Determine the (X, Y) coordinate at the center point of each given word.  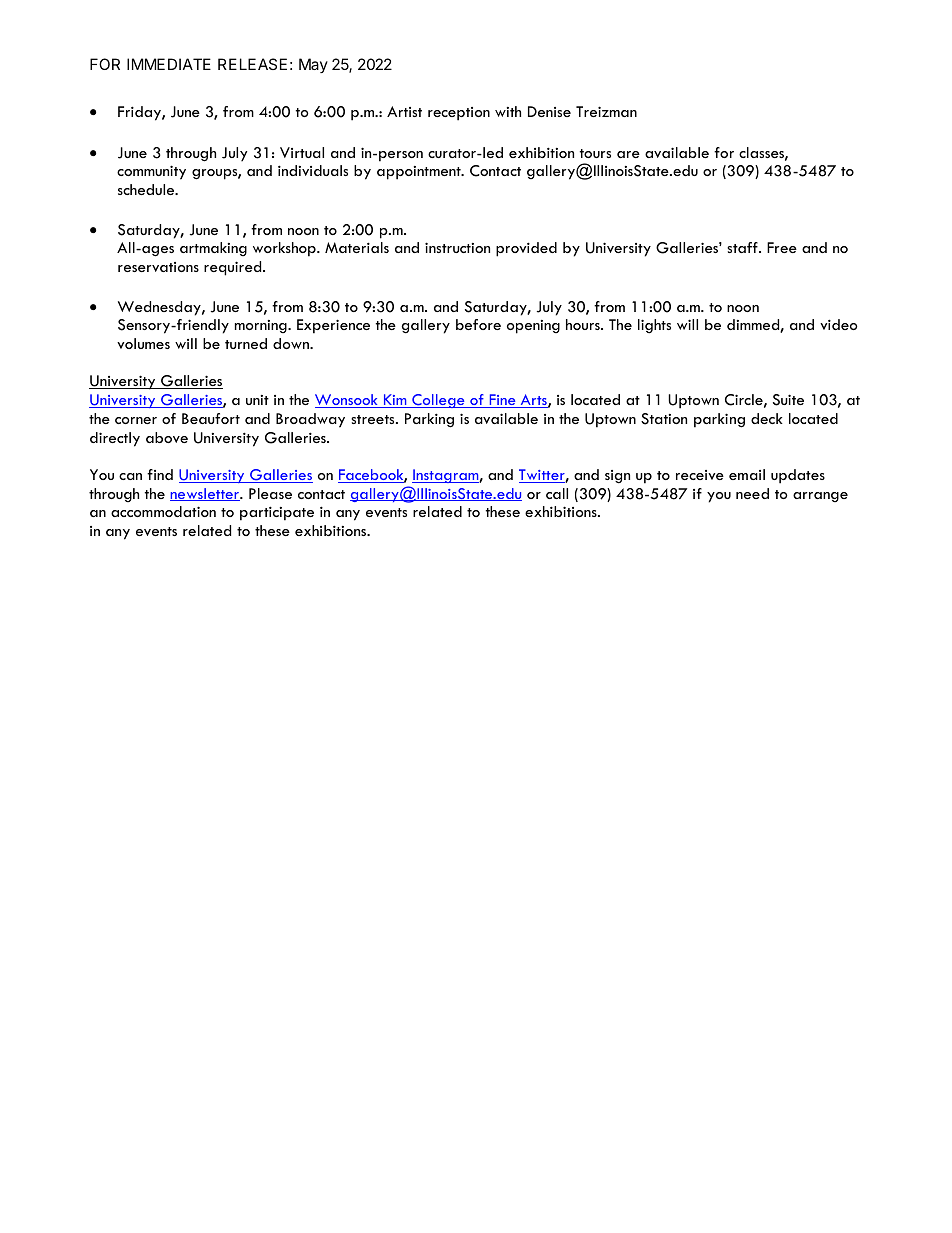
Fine (502, 401)
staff (743, 247)
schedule (147, 189)
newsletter (206, 494)
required (234, 268)
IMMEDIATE (169, 64)
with (508, 111)
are (628, 154)
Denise (549, 111)
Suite (788, 400)
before (478, 324)
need (752, 493)
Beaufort (211, 418)
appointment (420, 173)
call (557, 493)
